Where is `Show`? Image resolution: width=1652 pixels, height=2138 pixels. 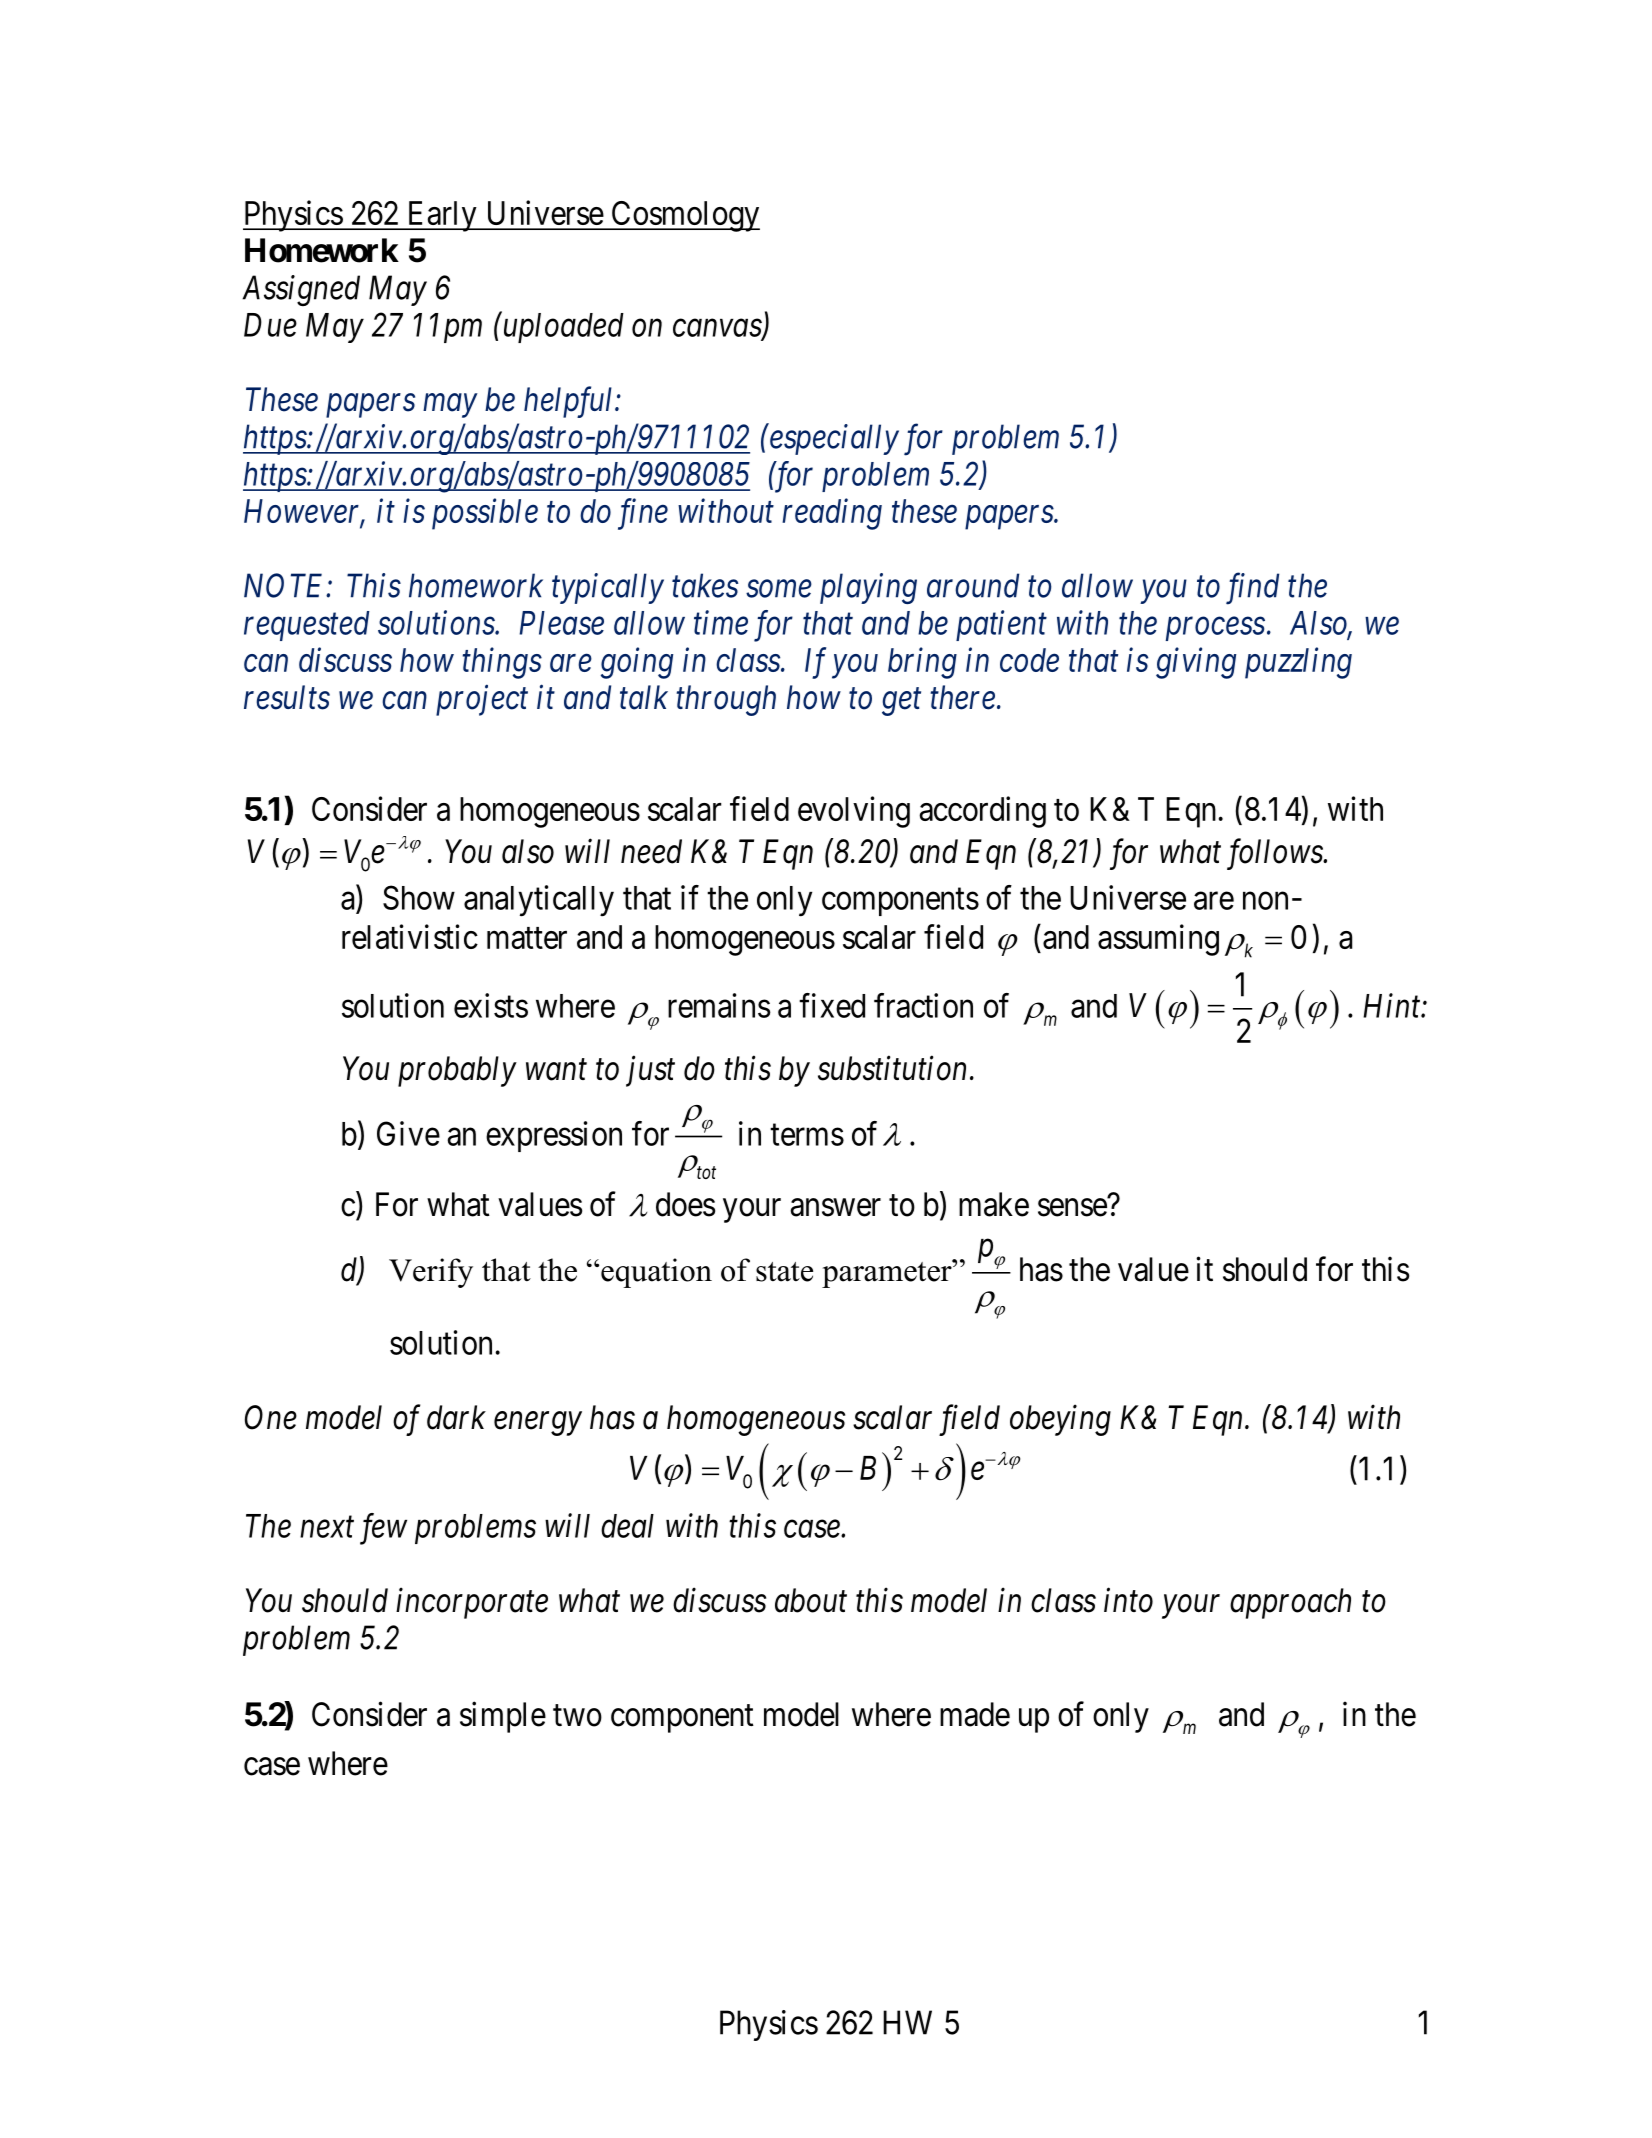 Show is located at coordinates (419, 897).
